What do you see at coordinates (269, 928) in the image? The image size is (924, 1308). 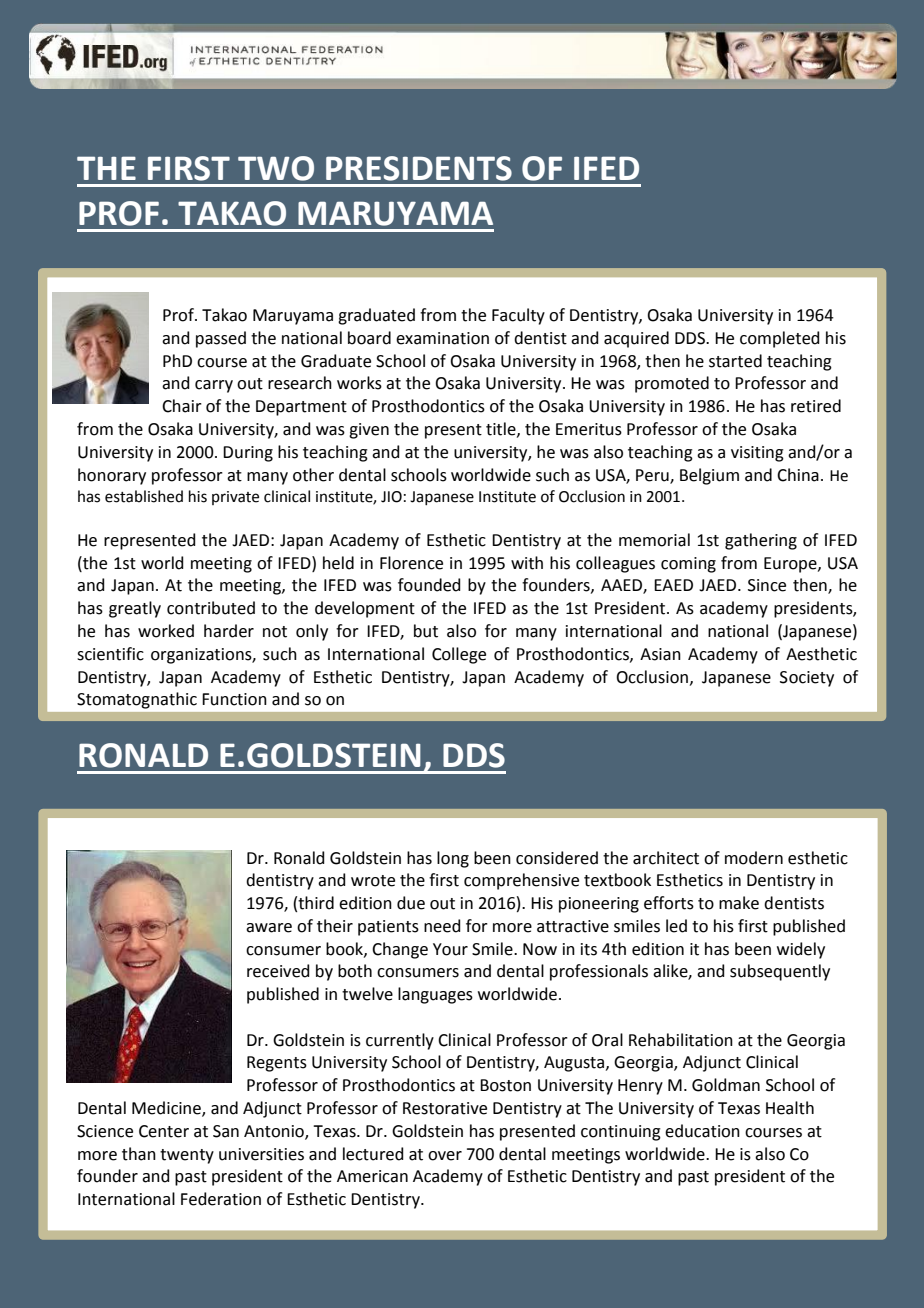 I see `aware` at bounding box center [269, 928].
